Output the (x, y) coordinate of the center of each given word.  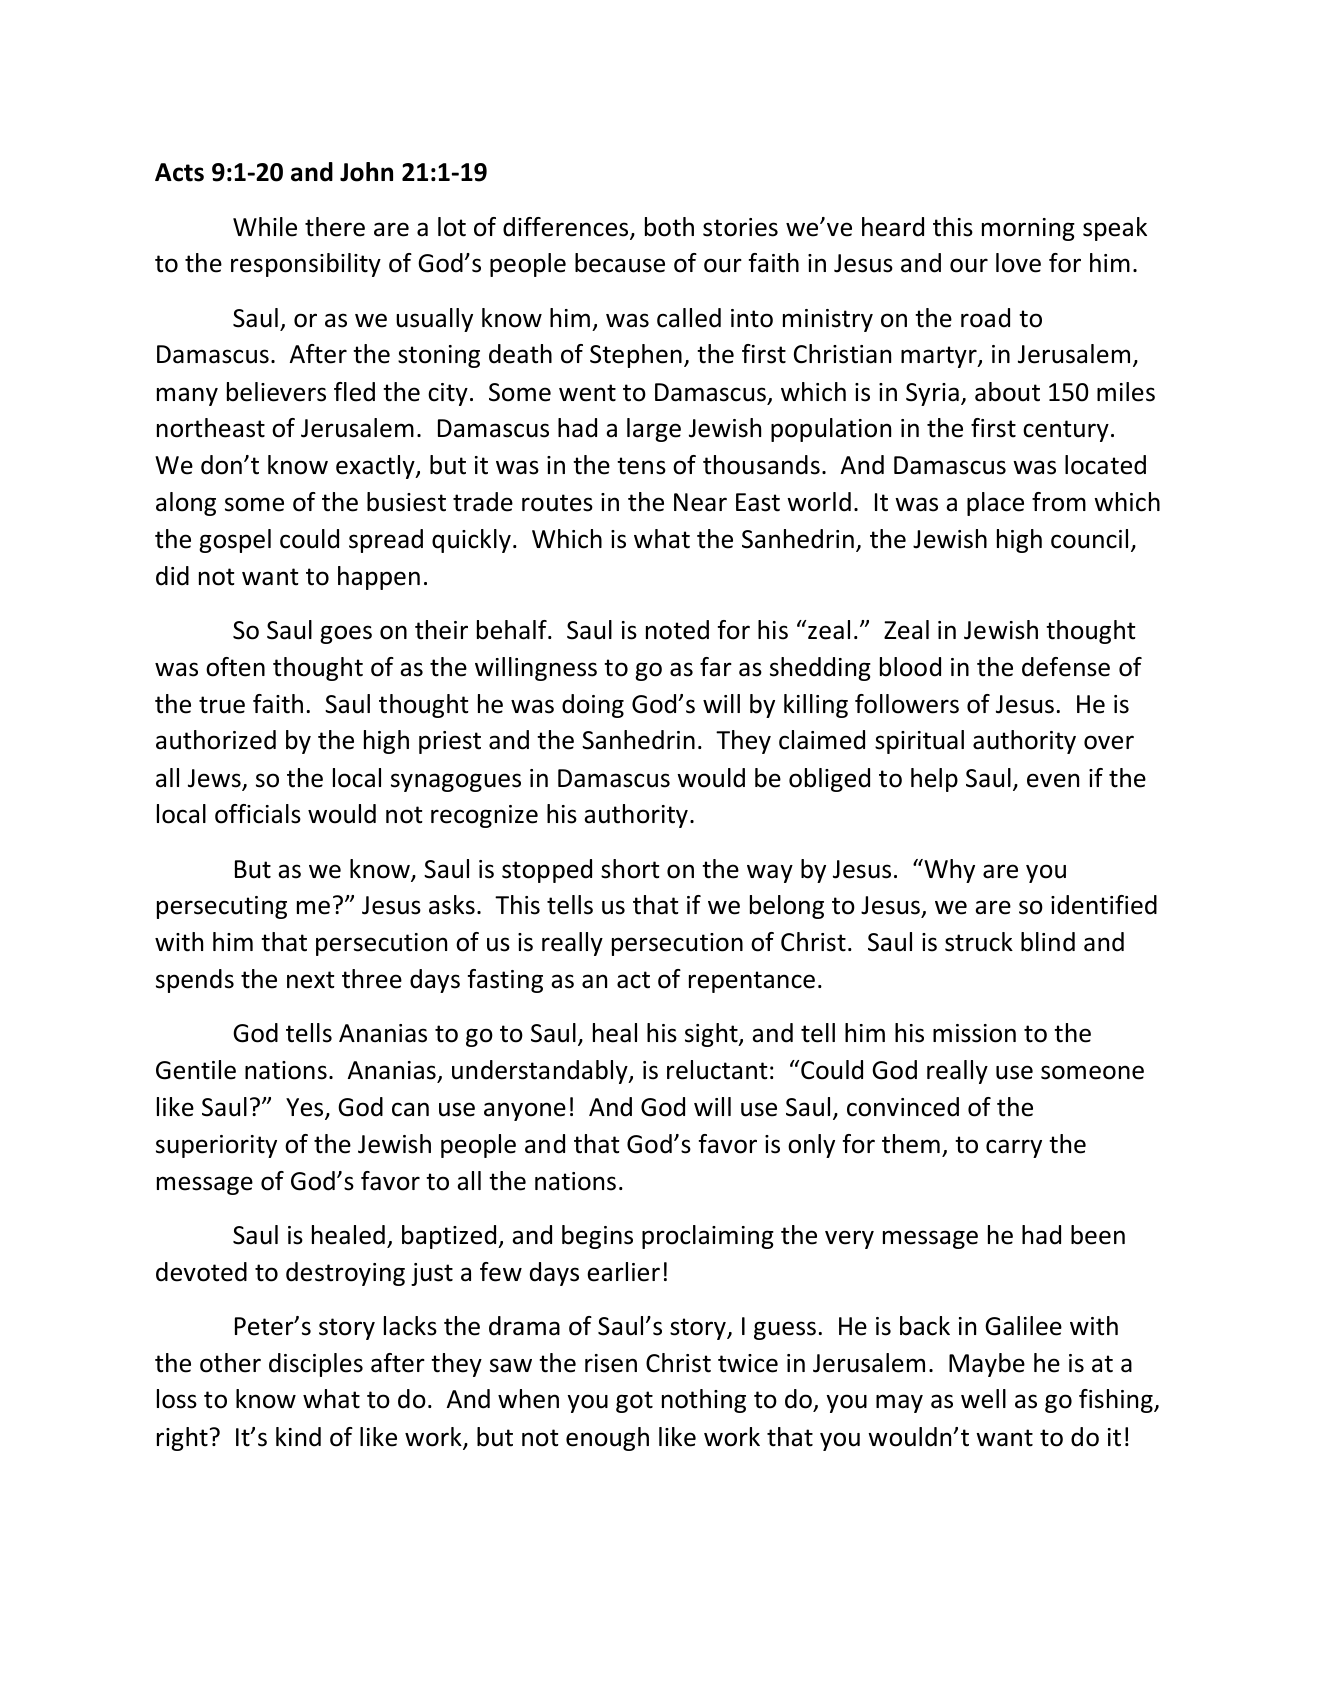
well (983, 1399)
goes (346, 634)
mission (974, 1033)
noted (677, 630)
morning (1028, 229)
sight (712, 1035)
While (265, 227)
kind (298, 1437)
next (311, 980)
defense (1066, 667)
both (669, 227)
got (634, 1402)
